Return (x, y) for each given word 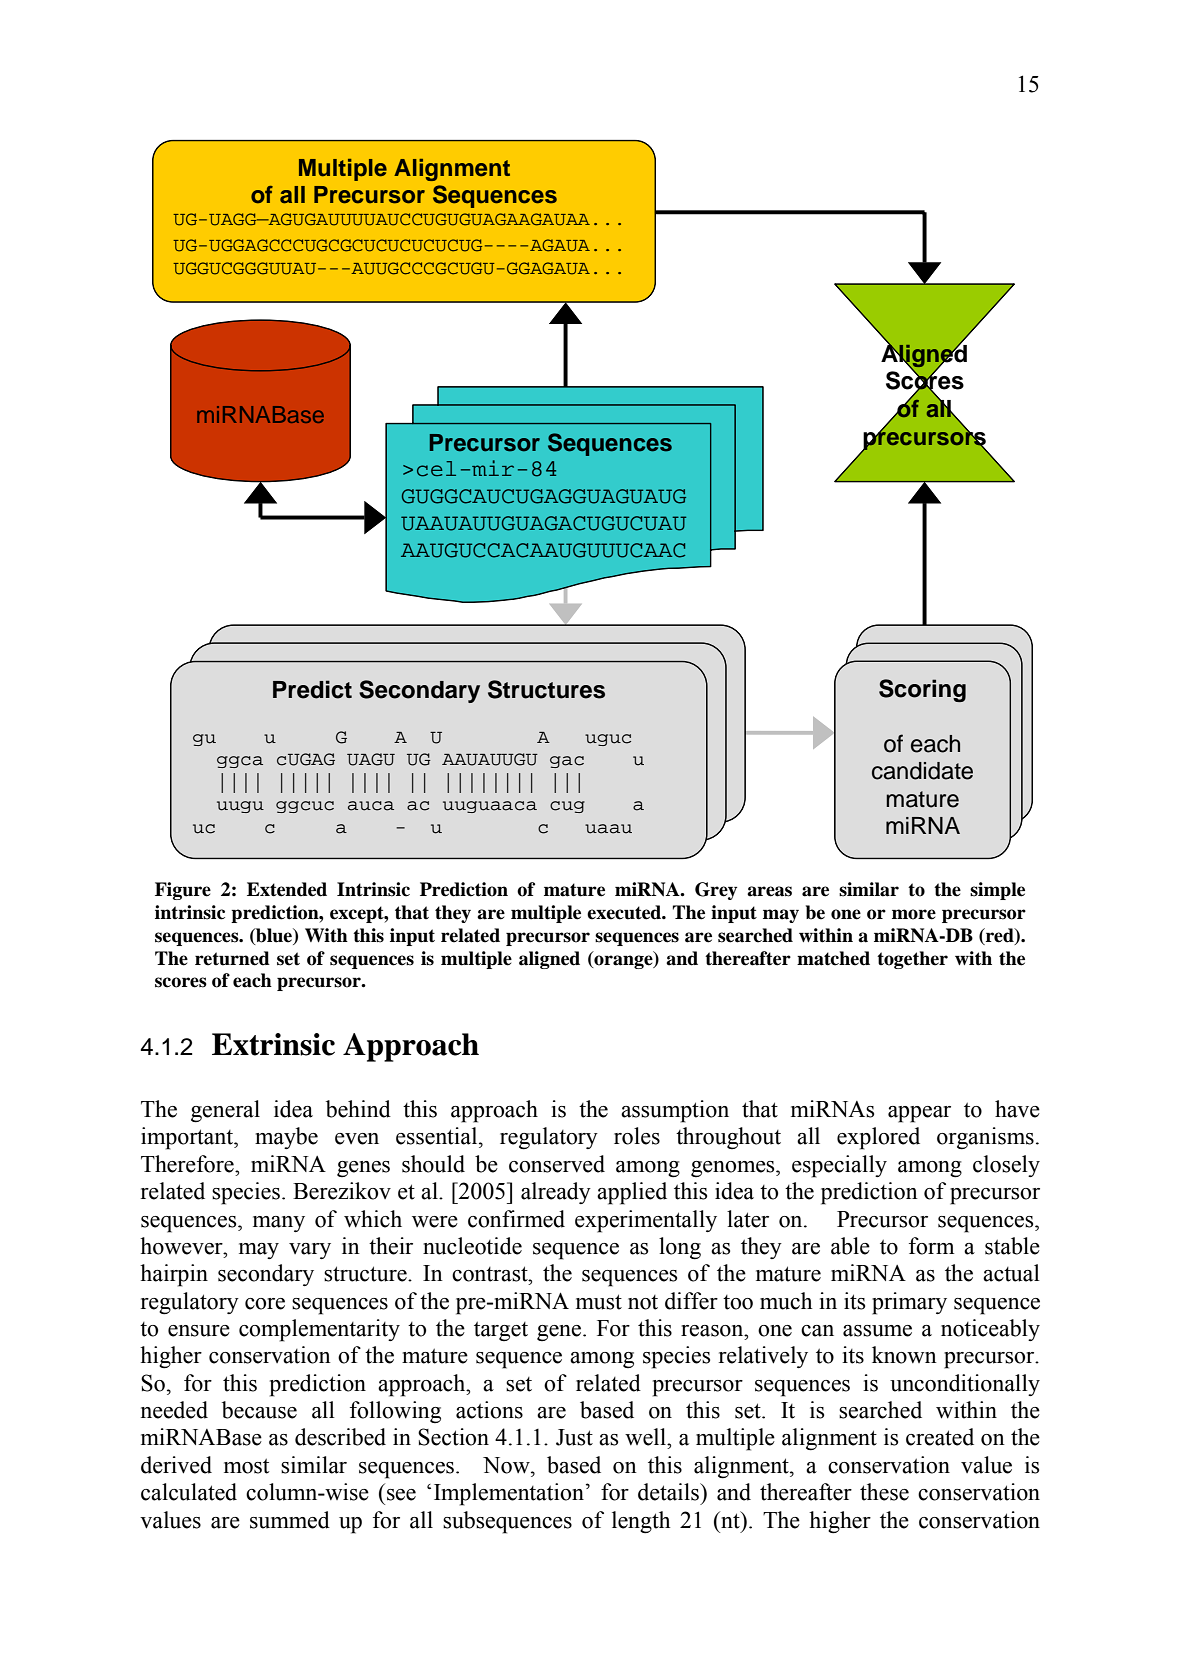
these (884, 1492)
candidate (922, 771)
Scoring (922, 690)
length (641, 1522)
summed (290, 1520)
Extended (287, 889)
